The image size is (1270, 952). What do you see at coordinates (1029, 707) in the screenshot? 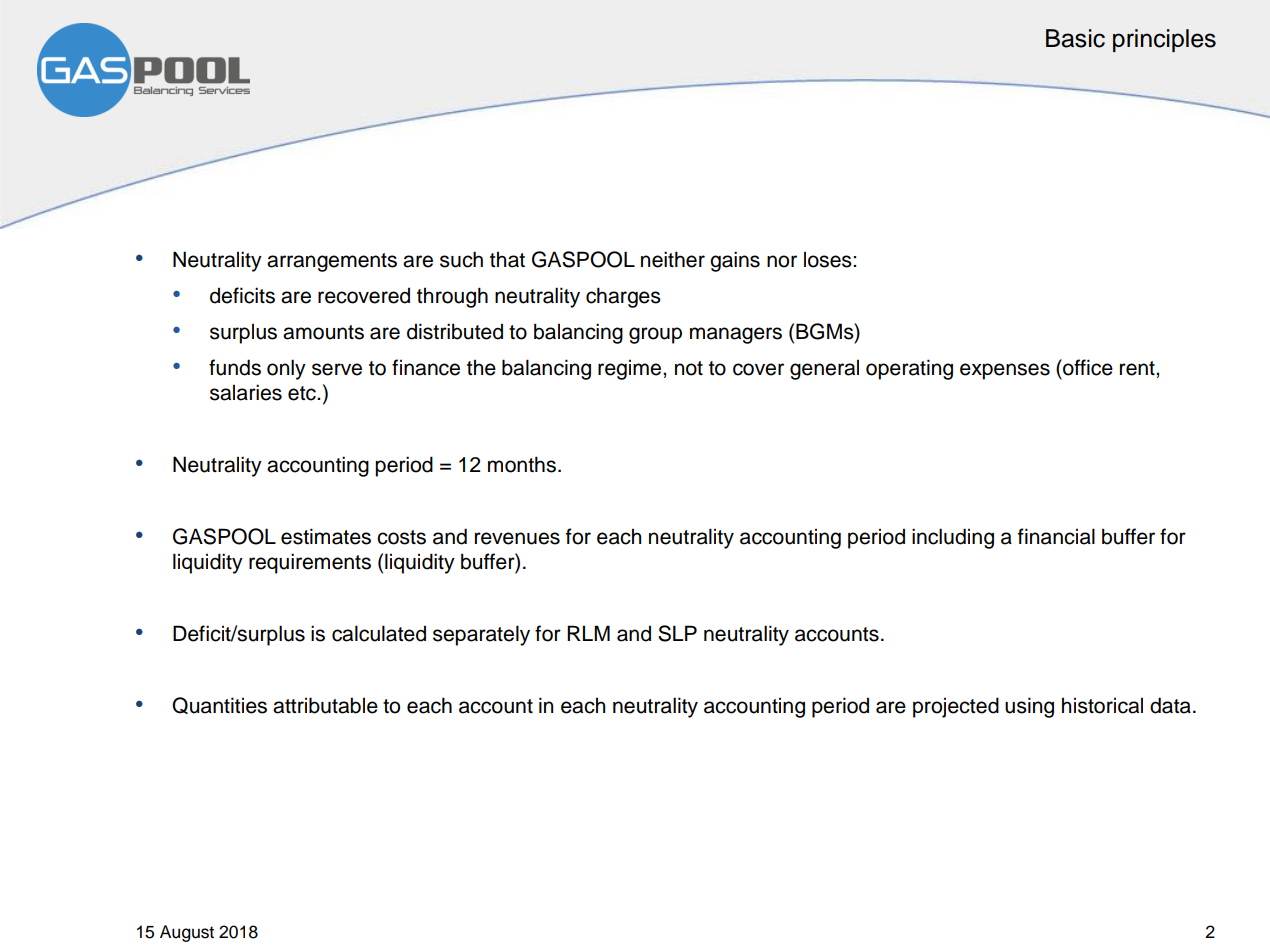
I see `using` at bounding box center [1029, 707].
